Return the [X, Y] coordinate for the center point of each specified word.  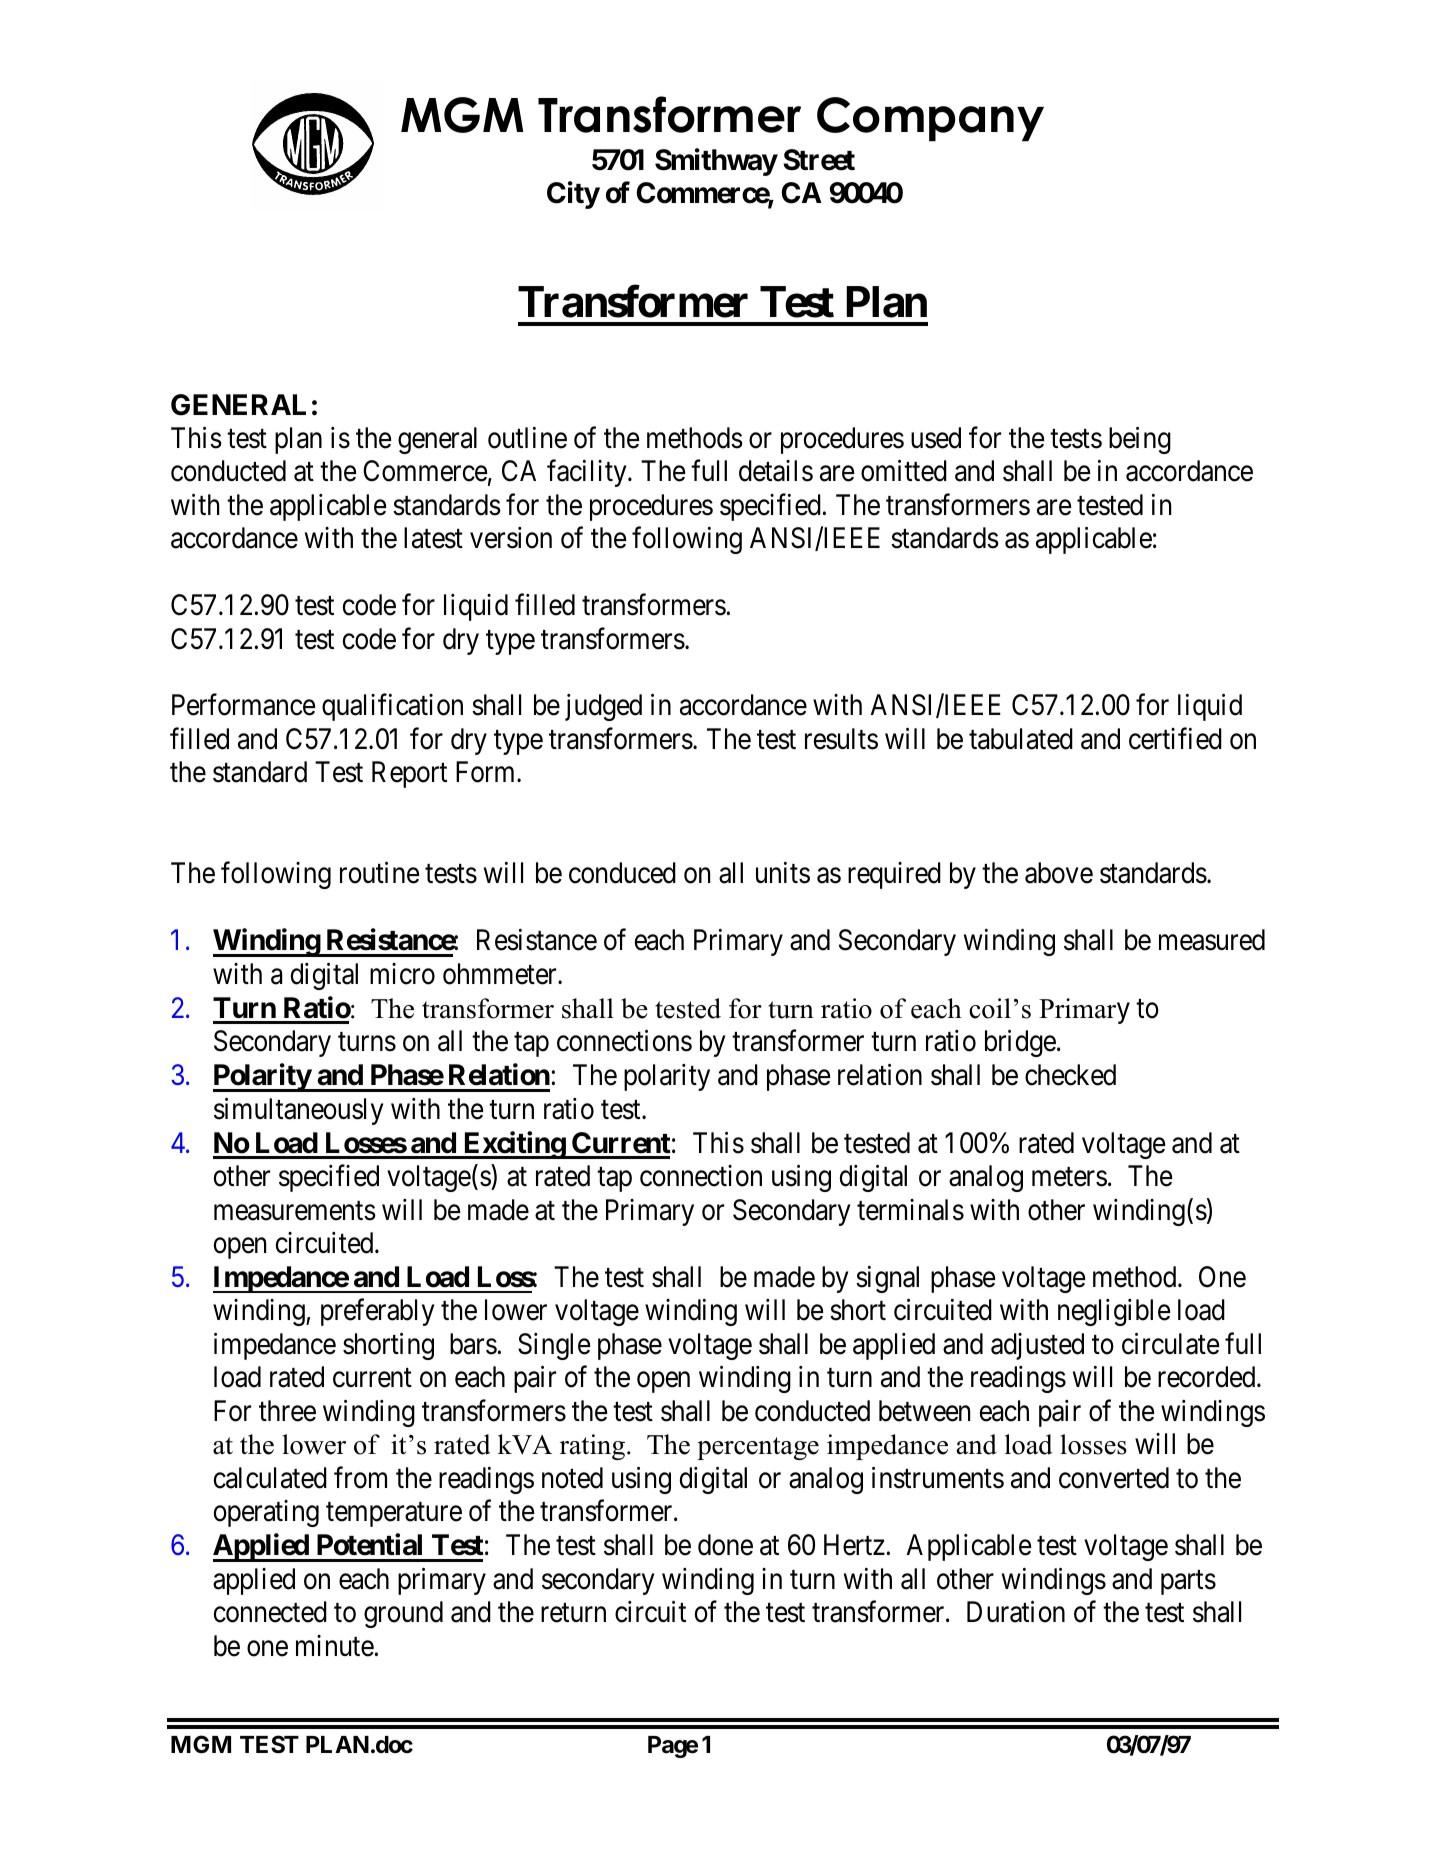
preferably [377, 1312]
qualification [392, 707]
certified [1175, 739]
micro [402, 974]
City [573, 195]
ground [403, 1614]
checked [1070, 1075]
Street [819, 160]
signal [887, 1279]
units [783, 873]
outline [527, 438]
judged [603, 707]
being [1140, 440]
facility [588, 473]
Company [930, 119]
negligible [1114, 1312]
